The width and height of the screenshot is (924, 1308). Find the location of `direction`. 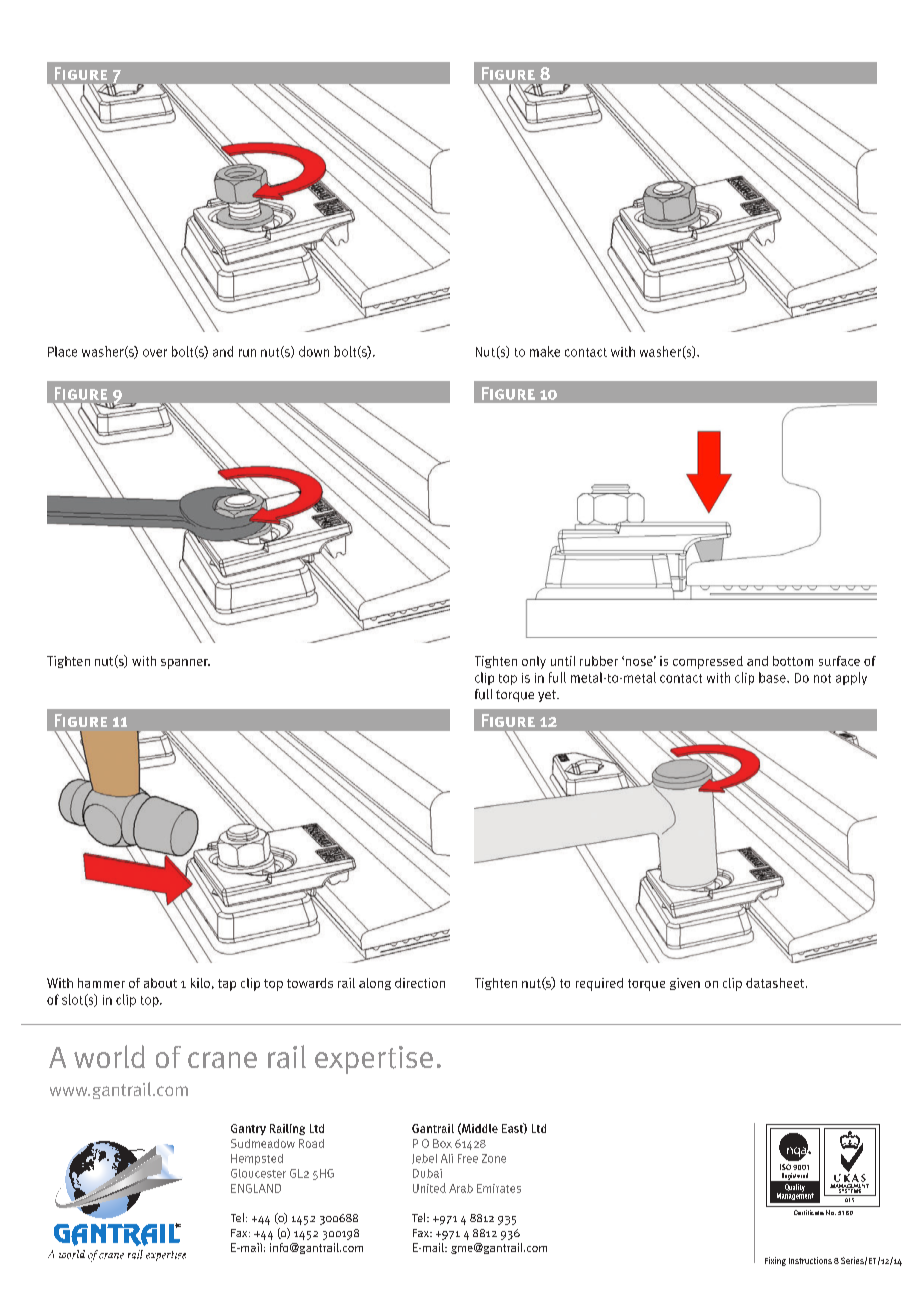

direction is located at coordinates (420, 983).
